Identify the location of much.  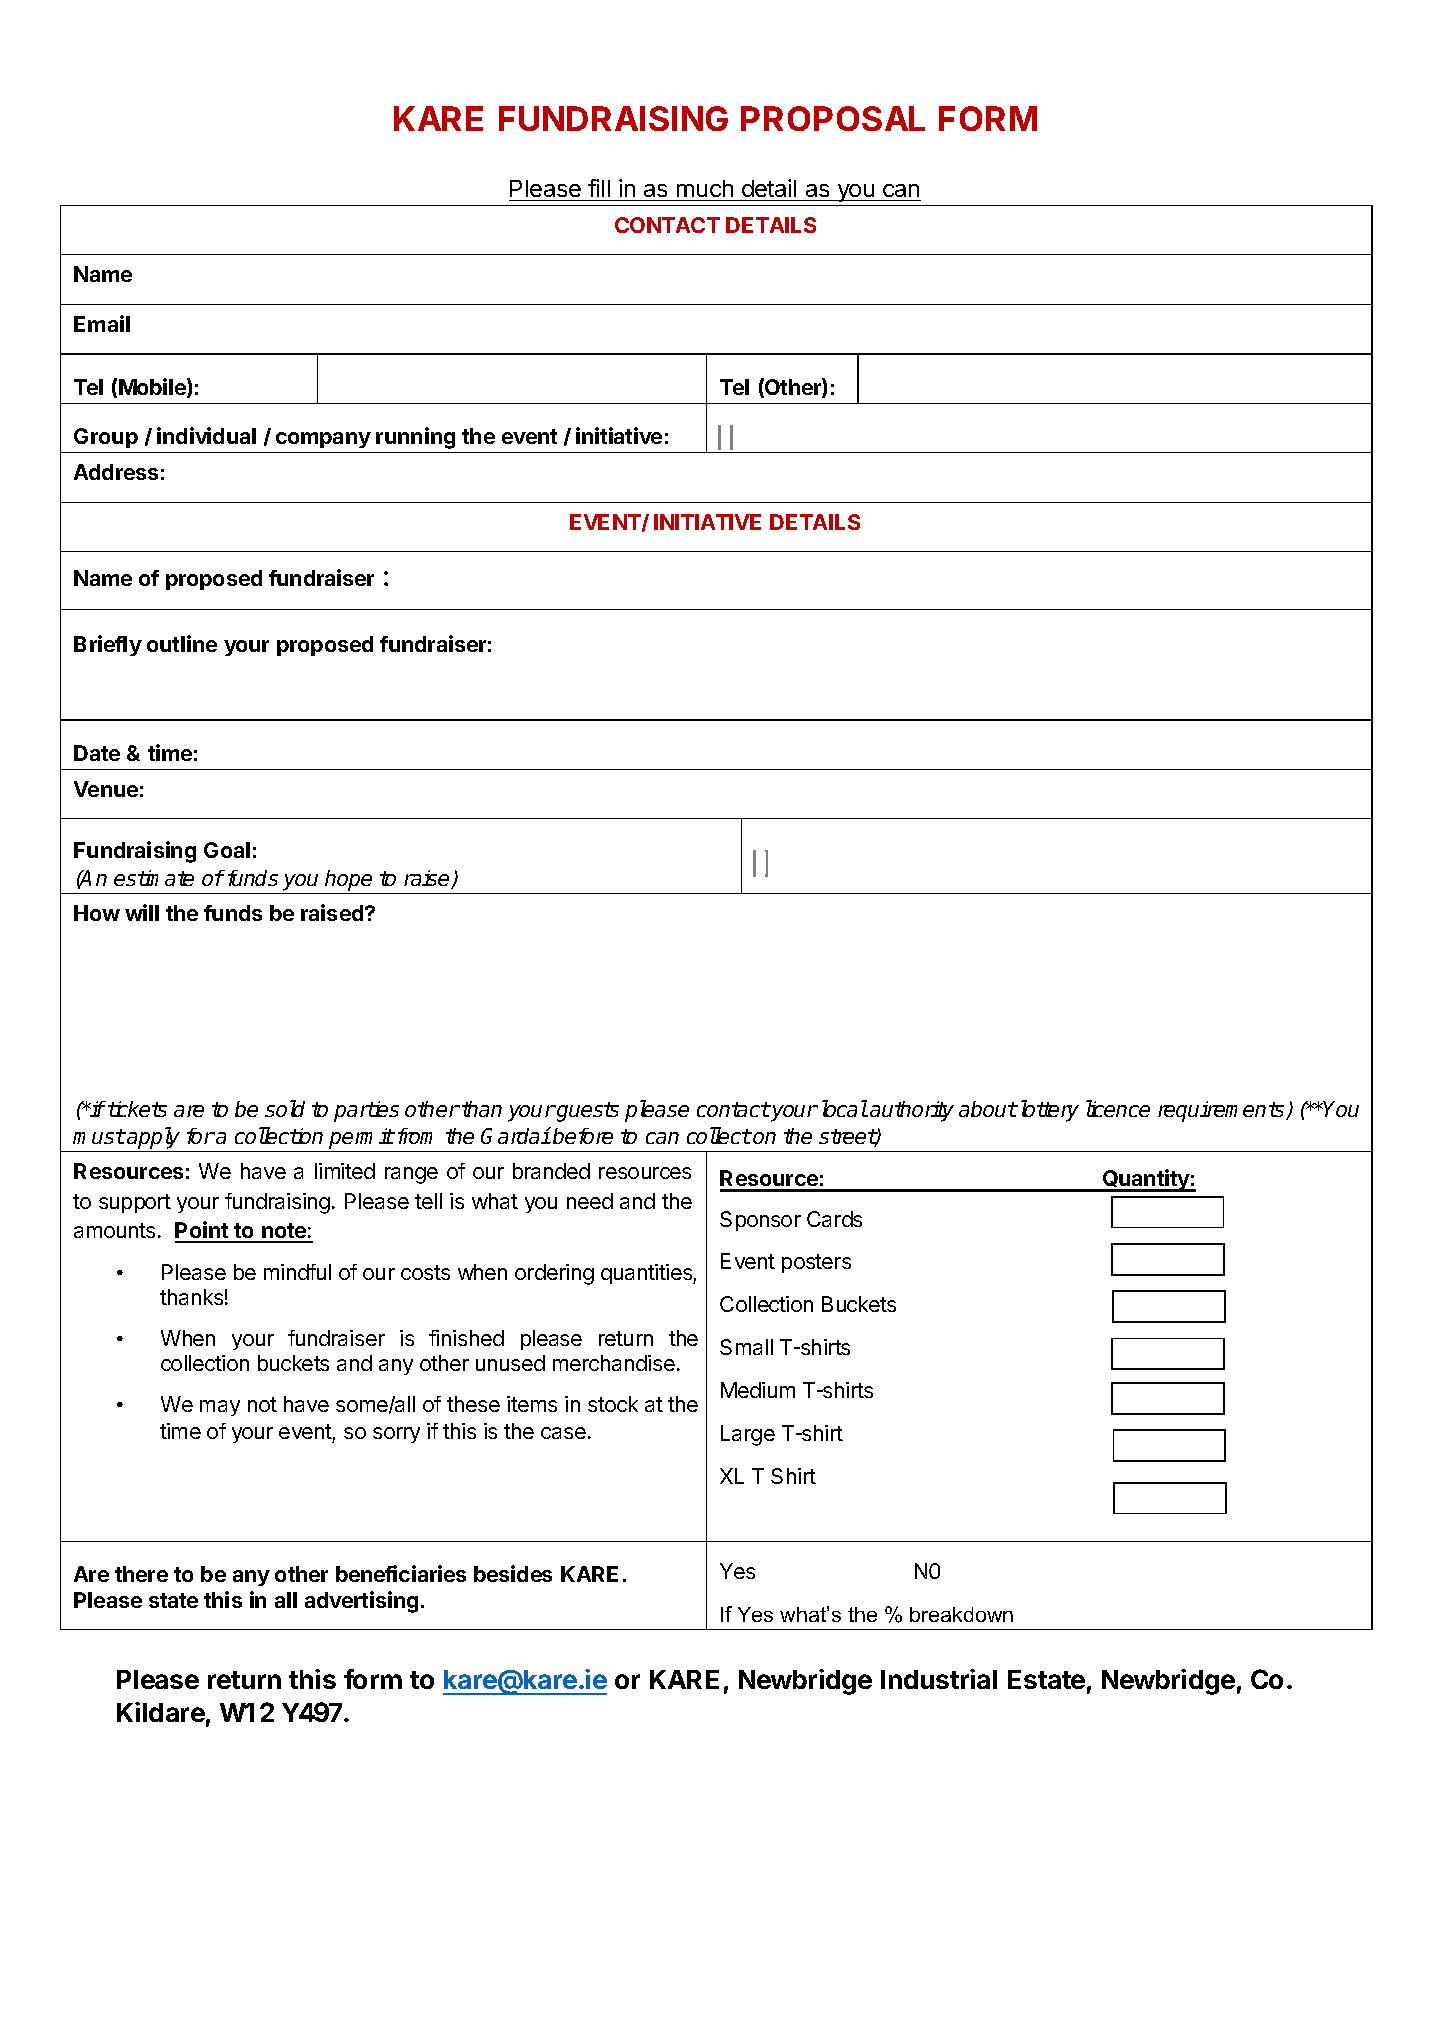
(705, 188).
